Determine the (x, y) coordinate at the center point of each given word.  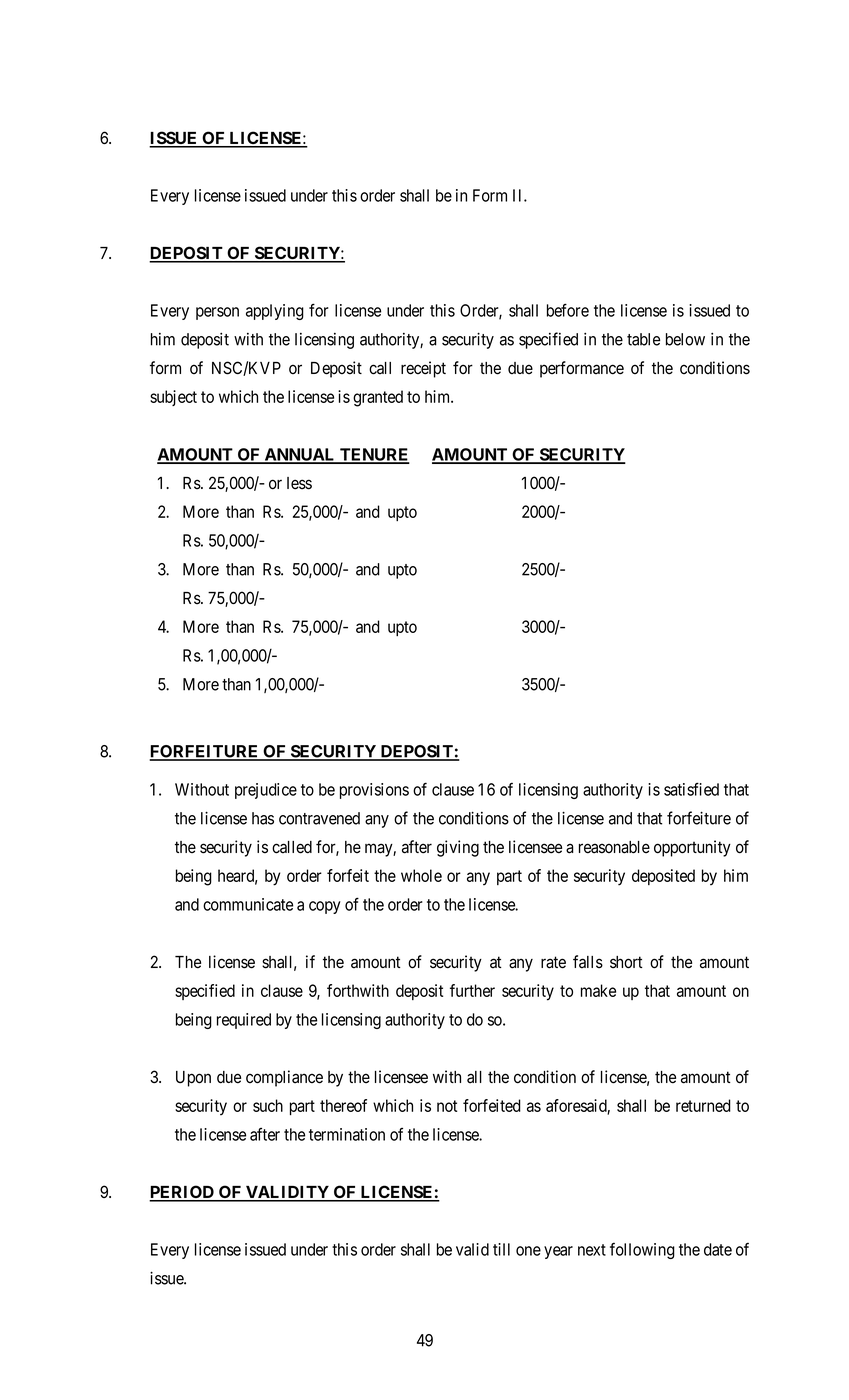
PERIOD (182, 1193)
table (643, 339)
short (626, 962)
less (299, 483)
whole (421, 875)
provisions (374, 791)
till (501, 1249)
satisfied (691, 789)
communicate (248, 904)
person (217, 313)
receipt (423, 369)
